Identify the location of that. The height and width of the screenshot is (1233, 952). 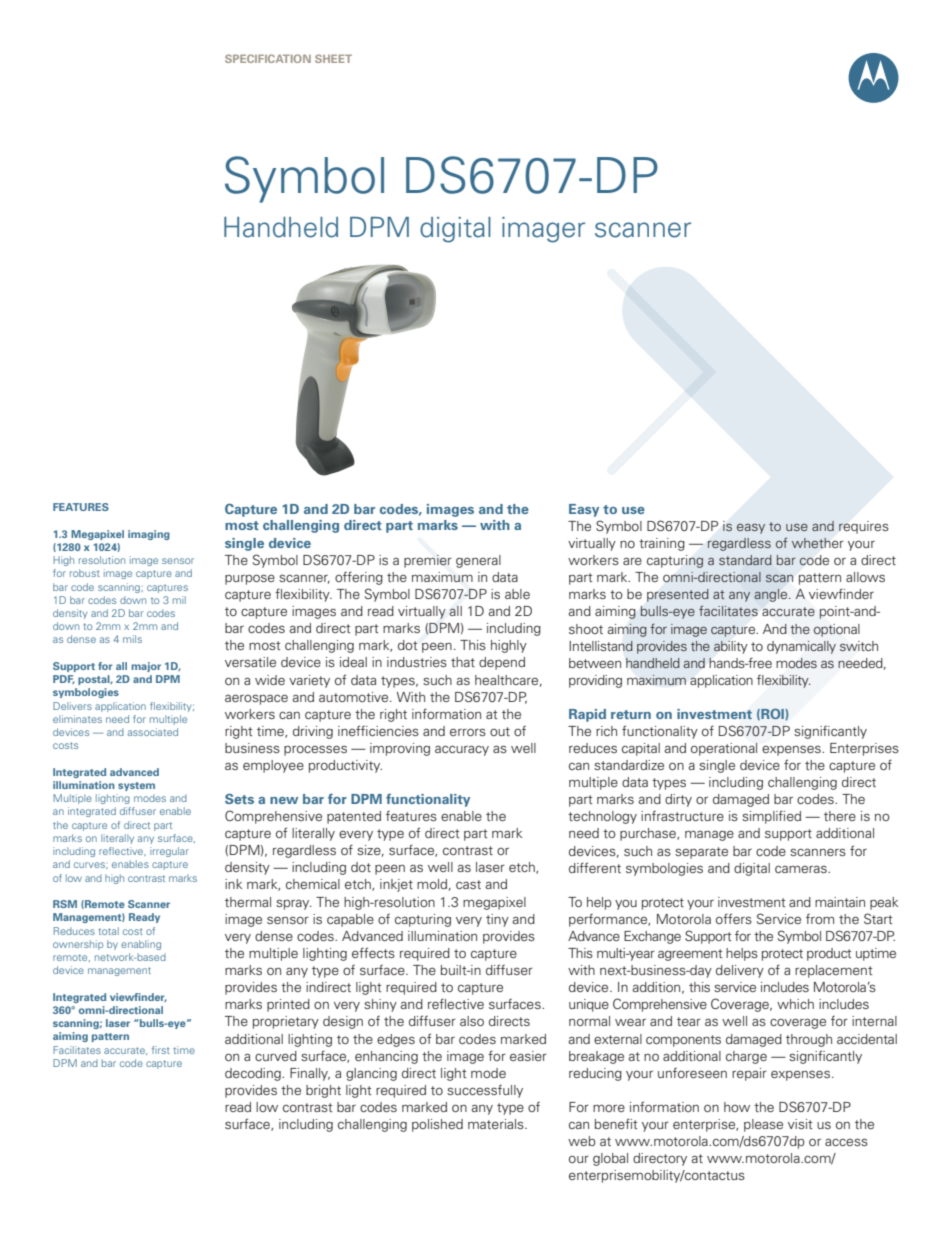
(463, 662).
